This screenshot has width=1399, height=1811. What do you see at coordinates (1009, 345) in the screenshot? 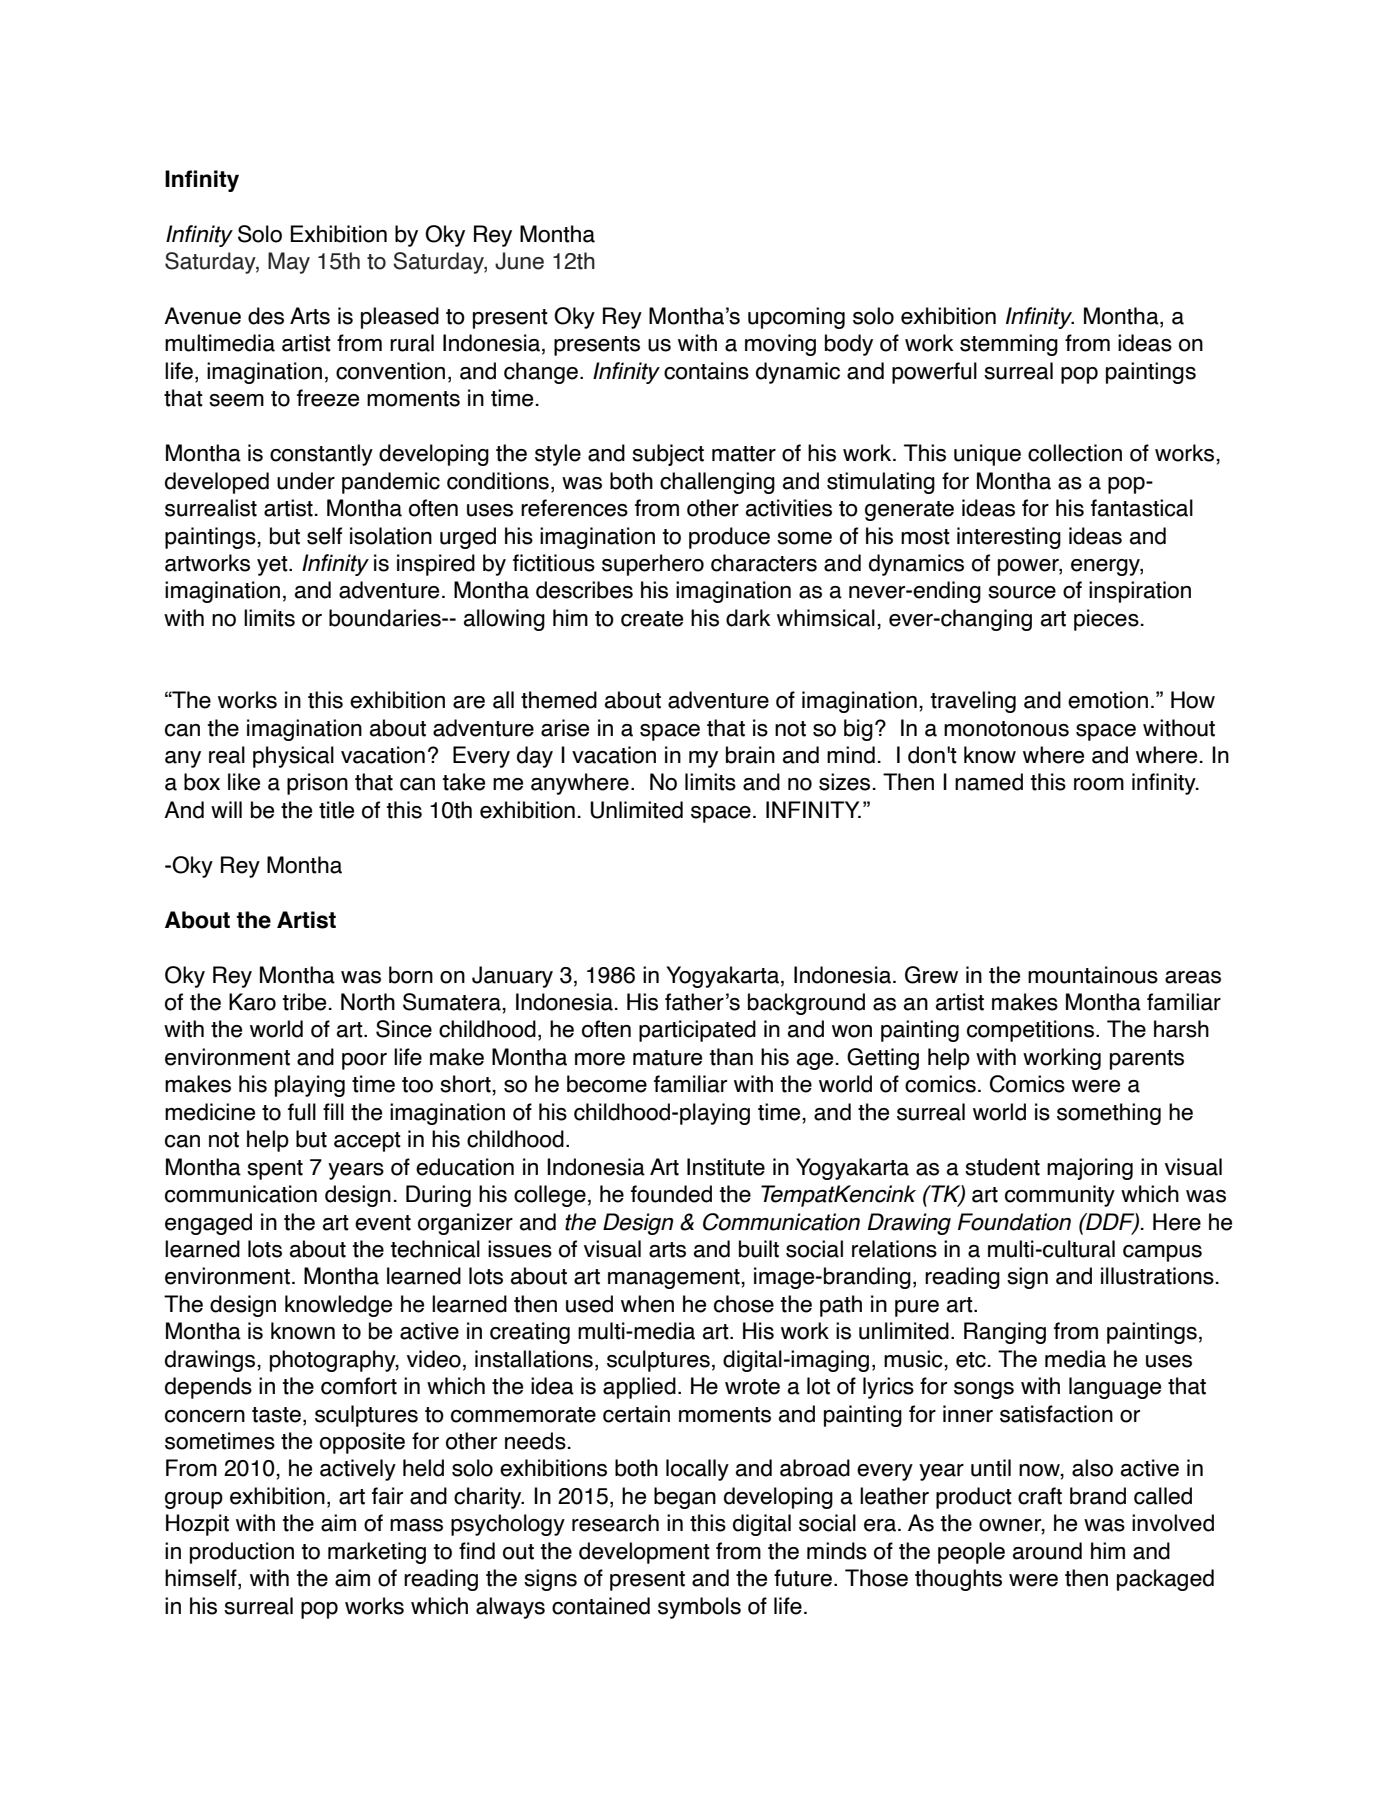
I see `stemming` at bounding box center [1009, 345].
